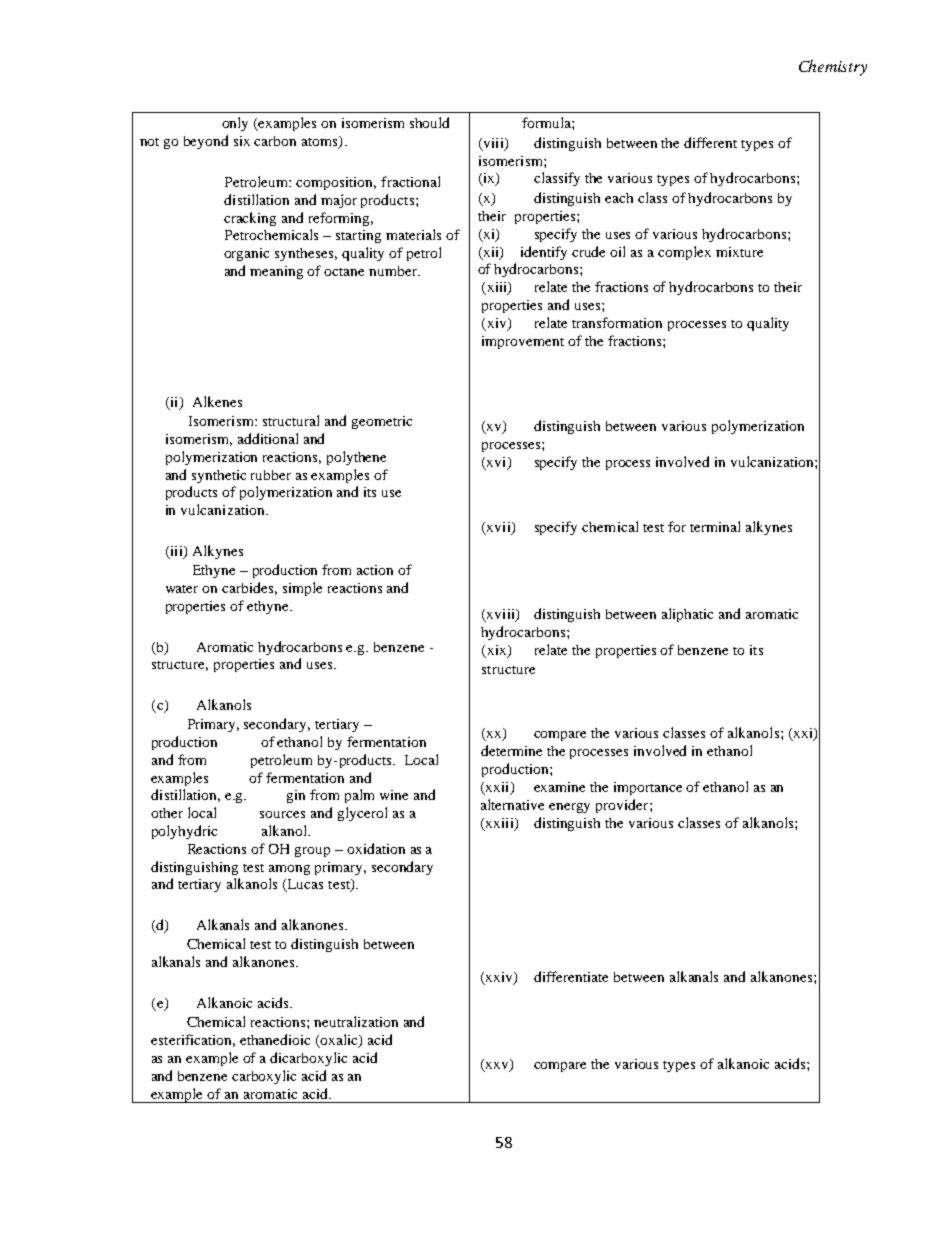  I want to click on geometric, so click(382, 422).
